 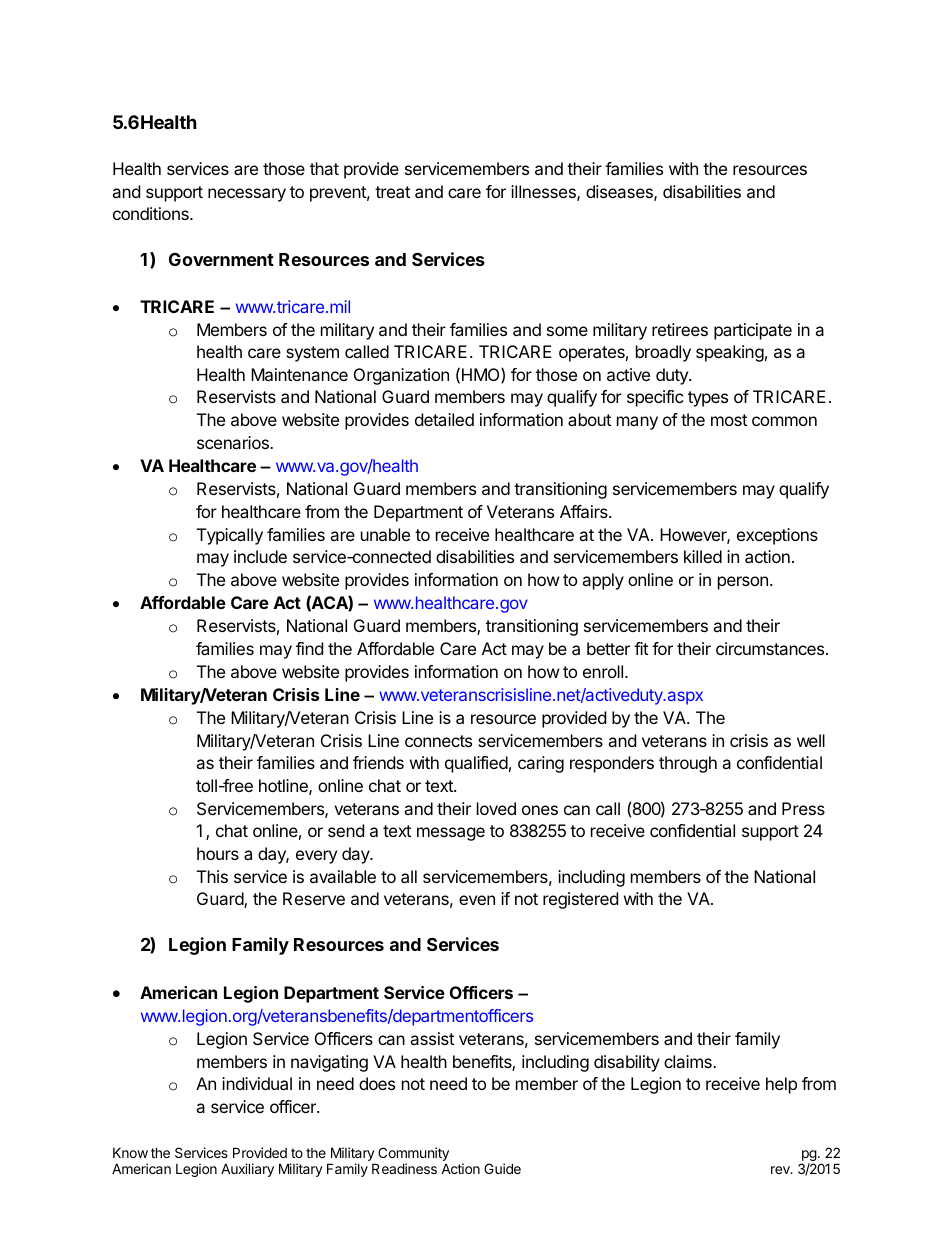 I want to click on find, so click(x=309, y=648).
